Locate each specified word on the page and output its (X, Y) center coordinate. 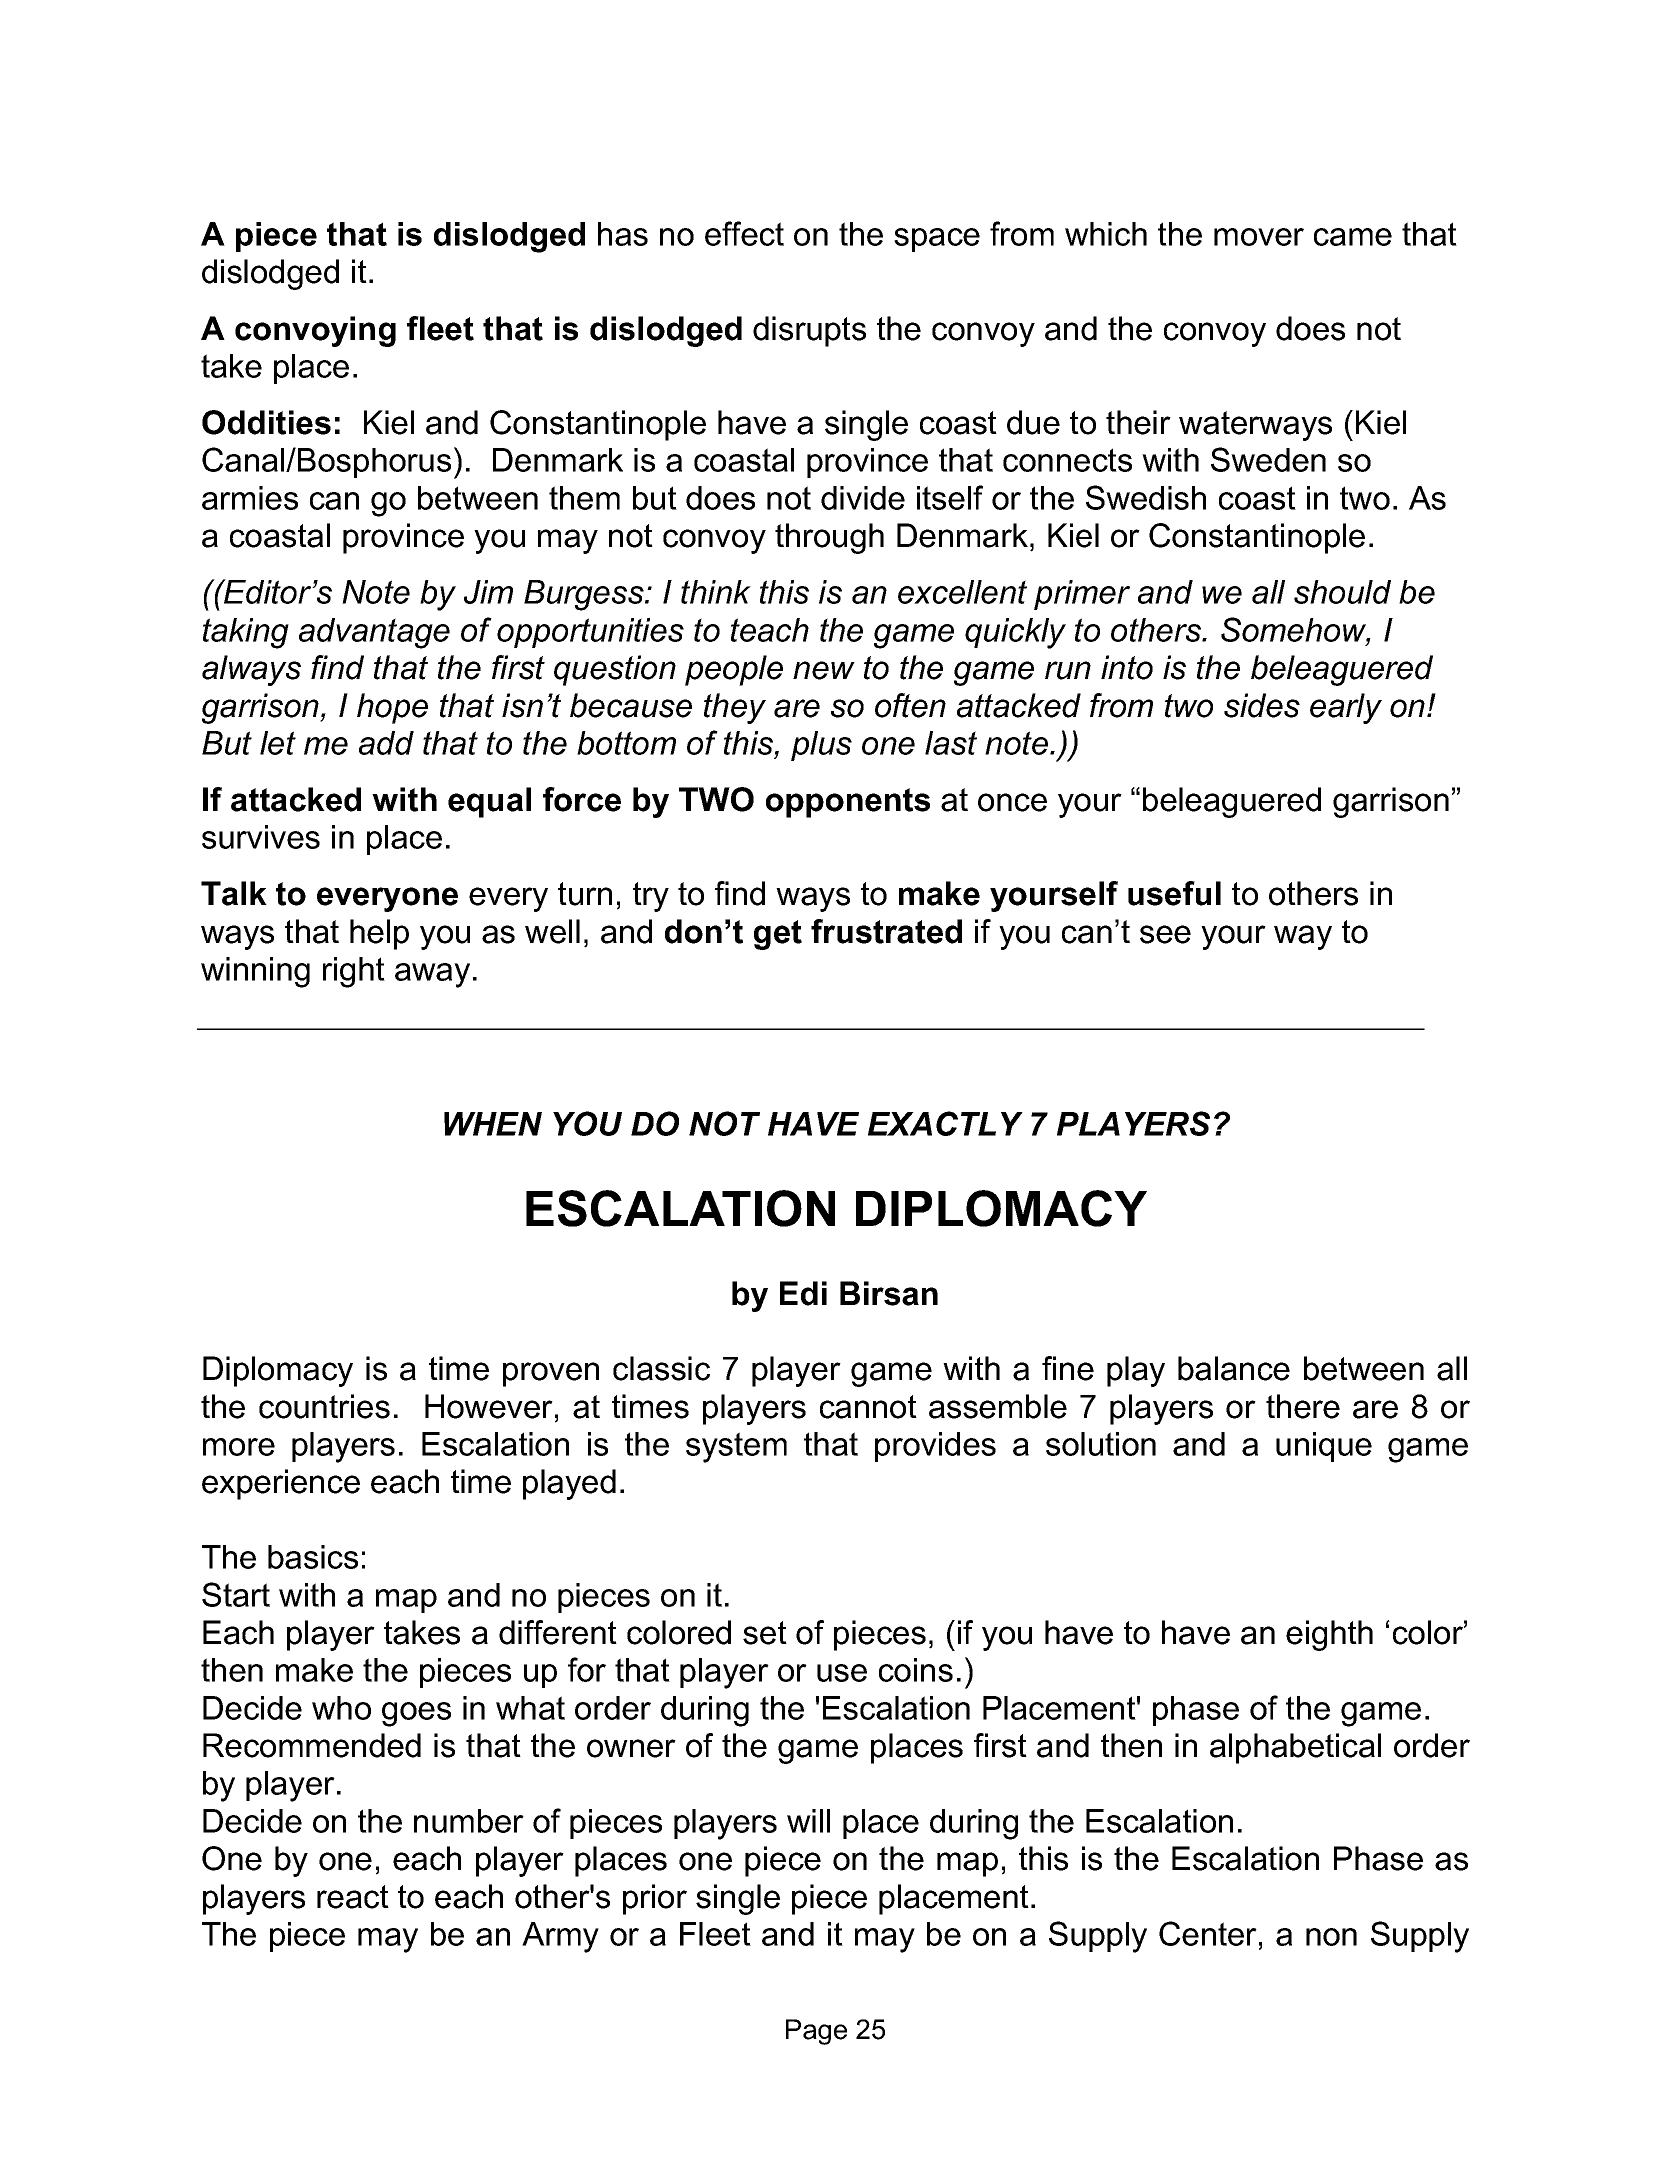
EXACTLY (945, 1123)
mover (1259, 237)
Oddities (266, 422)
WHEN (493, 1124)
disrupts (809, 331)
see (1165, 934)
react (353, 1897)
